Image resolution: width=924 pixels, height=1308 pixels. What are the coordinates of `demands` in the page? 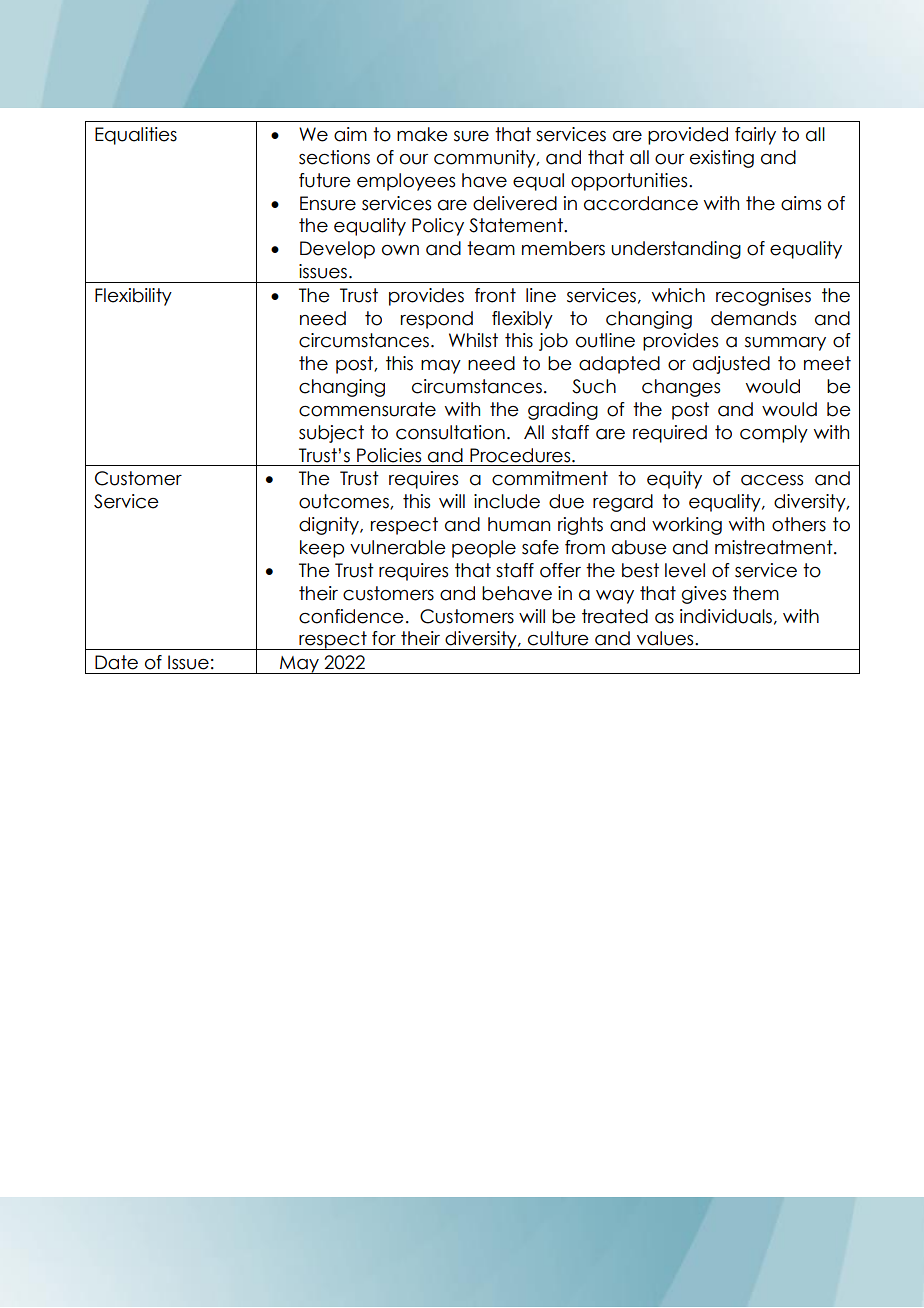 It's located at (753, 318).
